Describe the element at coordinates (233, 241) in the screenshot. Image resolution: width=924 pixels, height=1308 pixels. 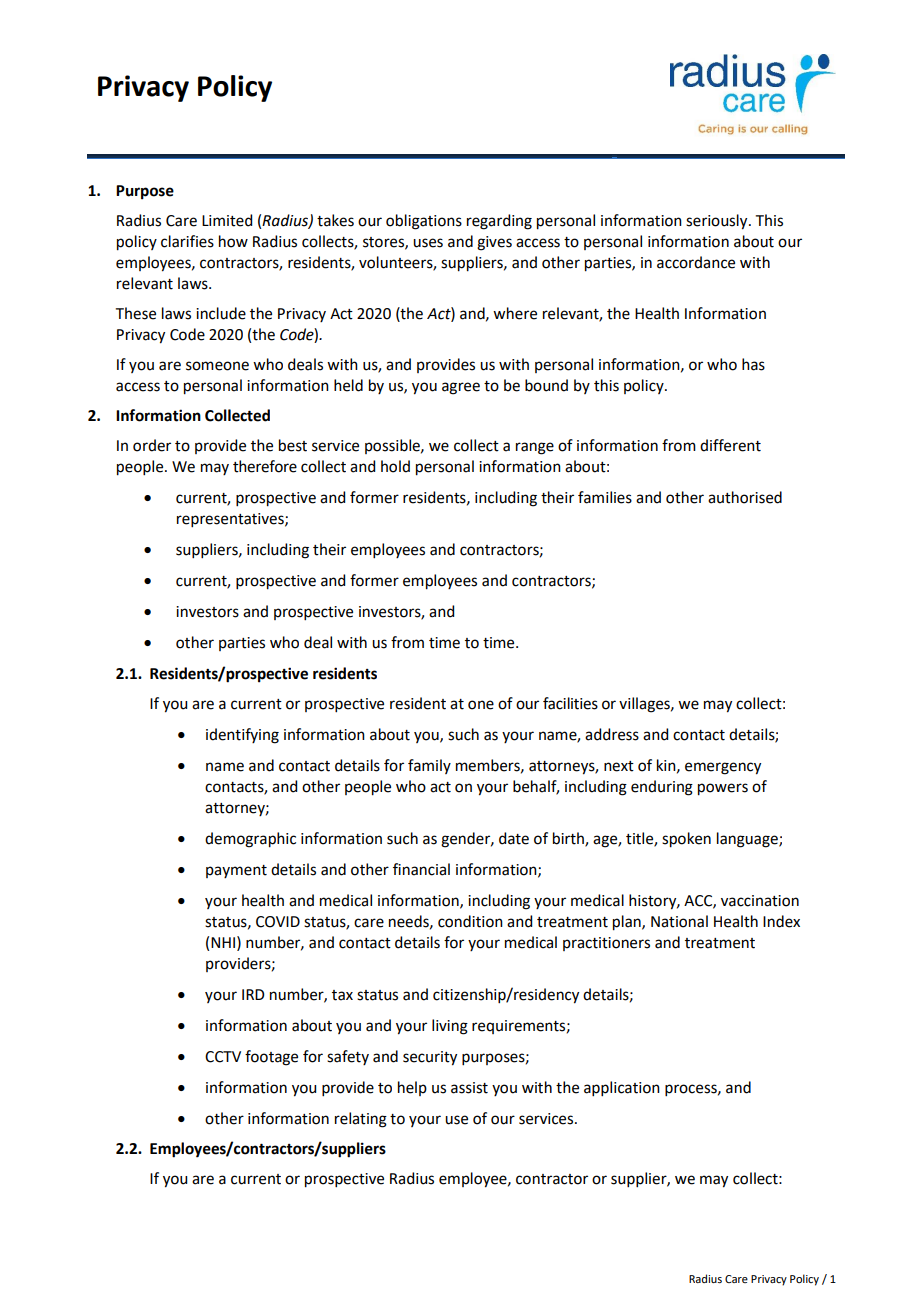
I see `how` at that location.
